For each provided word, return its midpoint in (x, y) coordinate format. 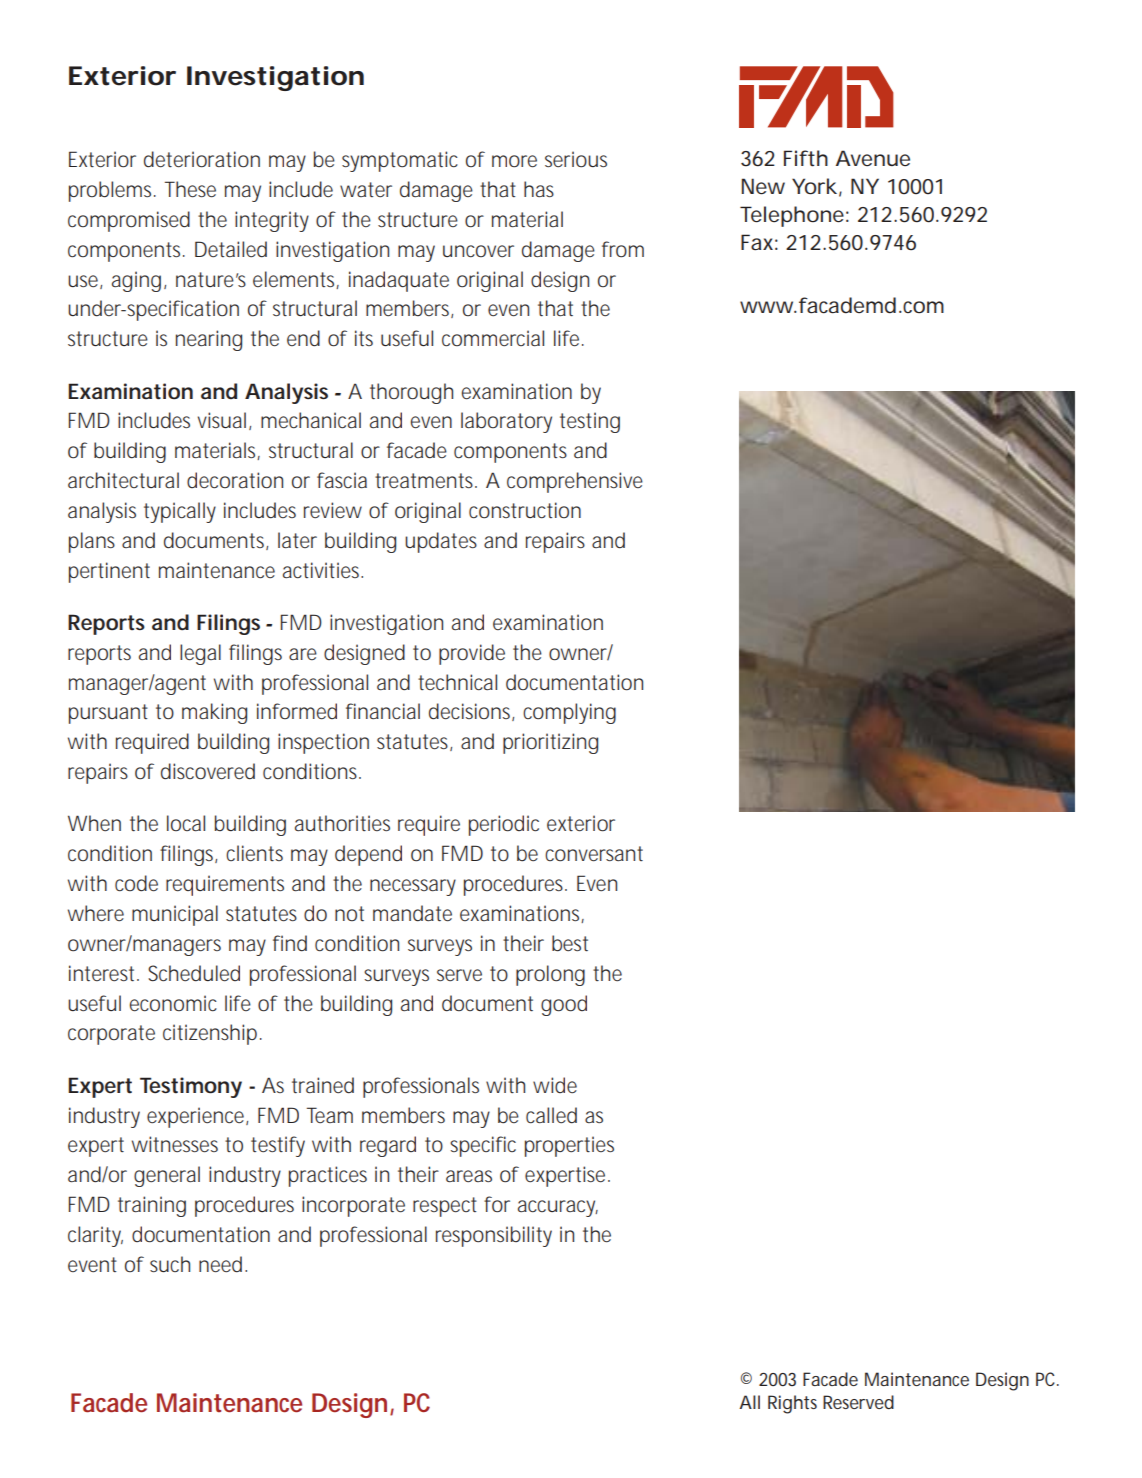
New (763, 186)
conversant (594, 854)
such (170, 1264)
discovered (208, 771)
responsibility (494, 1236)
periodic (504, 825)
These (190, 189)
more (514, 161)
